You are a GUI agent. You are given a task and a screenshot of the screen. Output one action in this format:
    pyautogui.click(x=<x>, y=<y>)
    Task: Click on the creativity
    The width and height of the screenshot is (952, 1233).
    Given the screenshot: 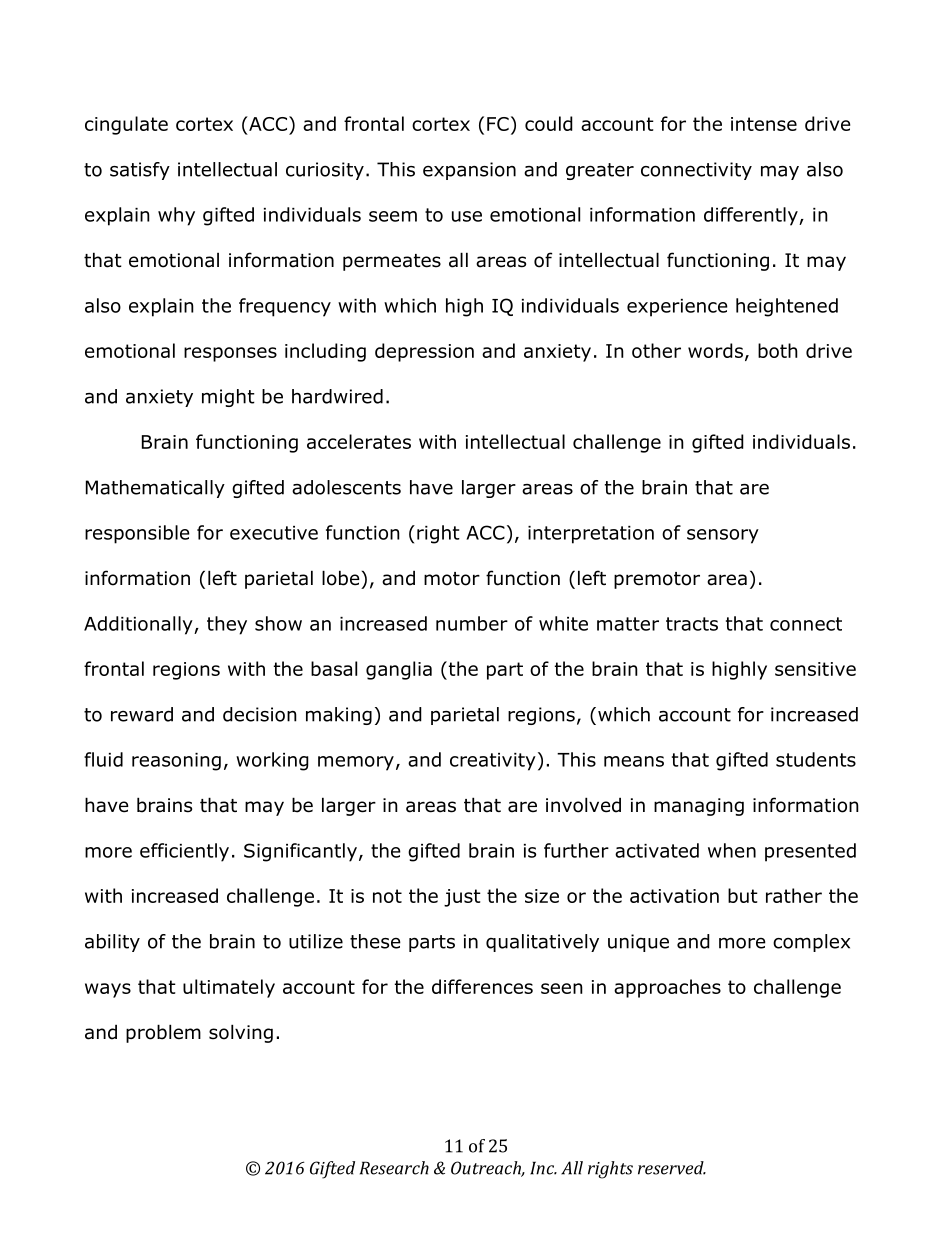 What is the action you would take?
    pyautogui.click(x=493, y=762)
